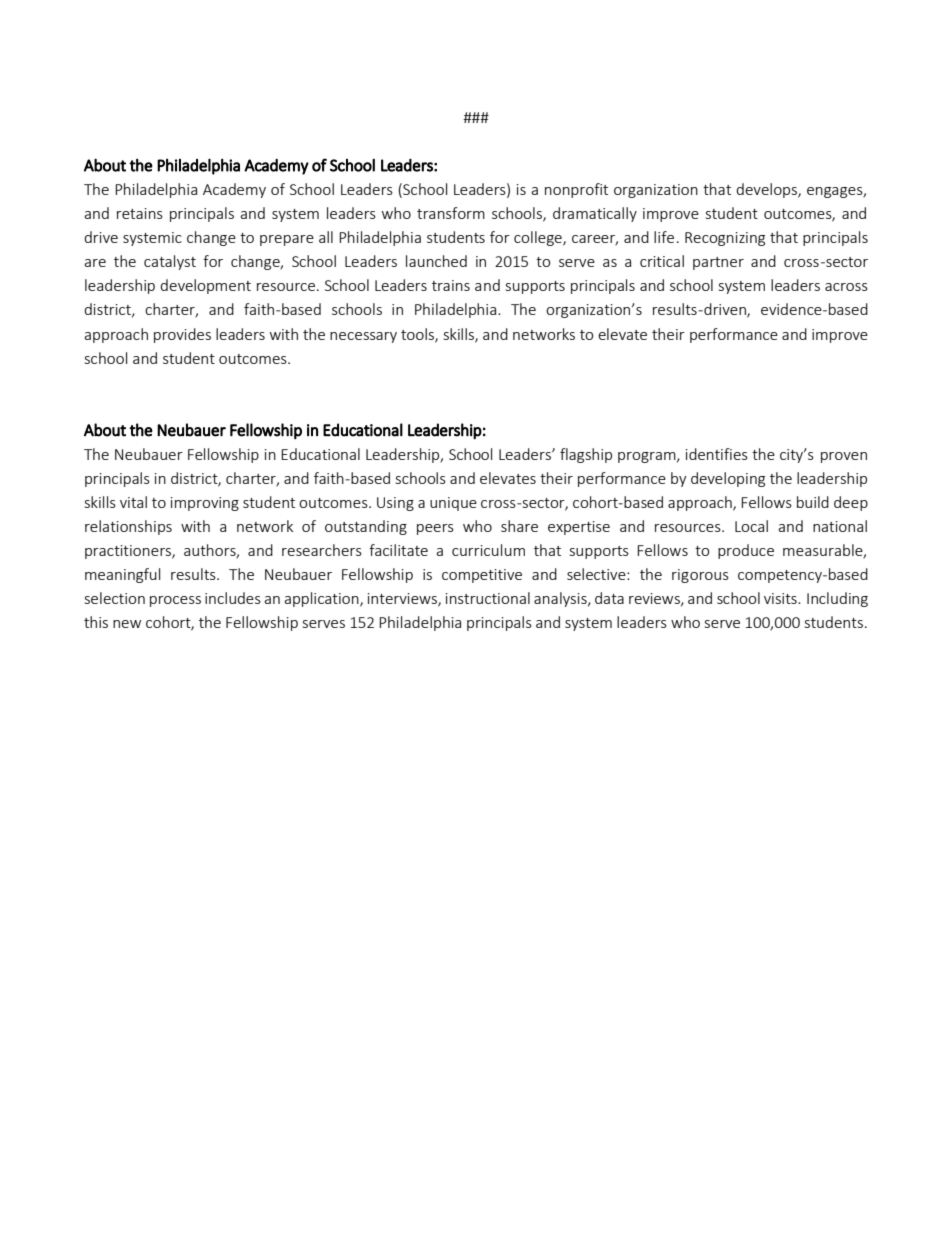 This image has width=952, height=1233. Describe the element at coordinates (725, 239) in the image. I see `Recognizing` at that location.
